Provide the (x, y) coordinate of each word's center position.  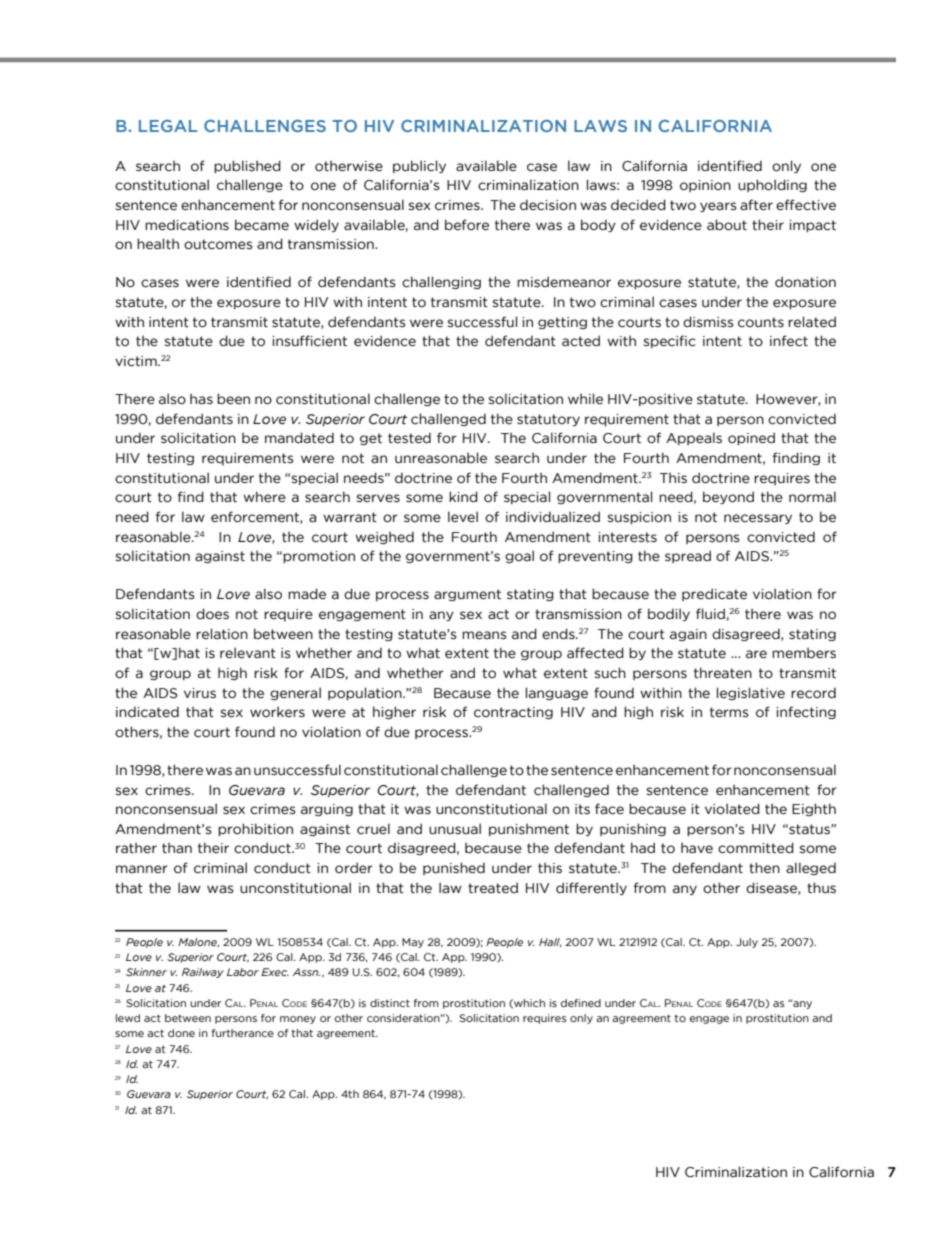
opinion (705, 186)
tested (409, 438)
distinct (390, 1003)
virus (200, 693)
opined (751, 438)
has (201, 399)
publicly (419, 166)
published (247, 166)
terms (729, 712)
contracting (513, 713)
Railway (203, 973)
